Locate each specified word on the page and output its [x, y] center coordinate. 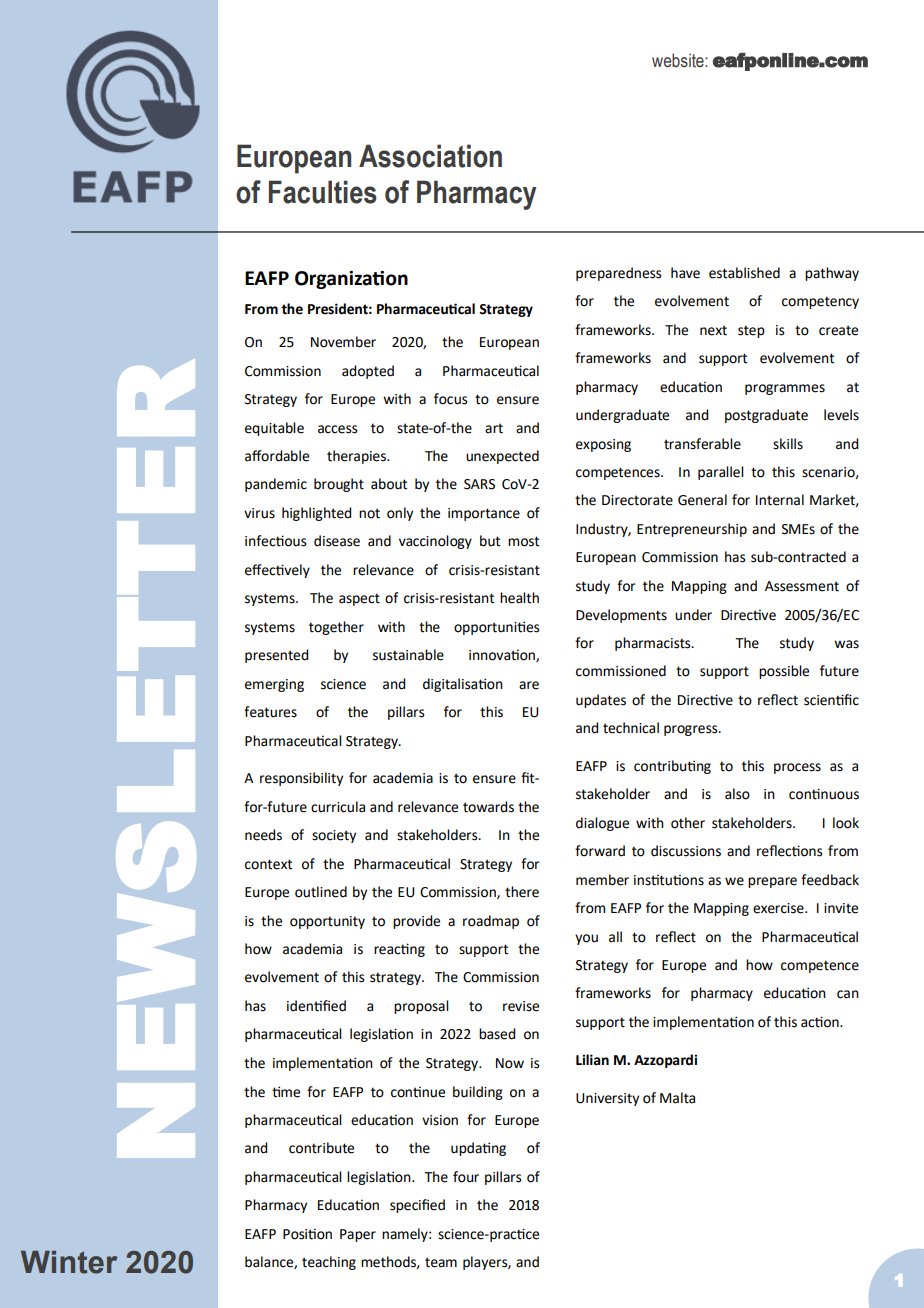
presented [276, 656]
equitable [274, 429]
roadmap [491, 922]
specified [417, 1206]
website [679, 60]
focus [451, 399]
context [268, 864]
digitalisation [463, 685]
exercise [779, 908]
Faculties [323, 192]
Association [430, 156]
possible [784, 672]
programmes [785, 389]
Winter [69, 1262]
